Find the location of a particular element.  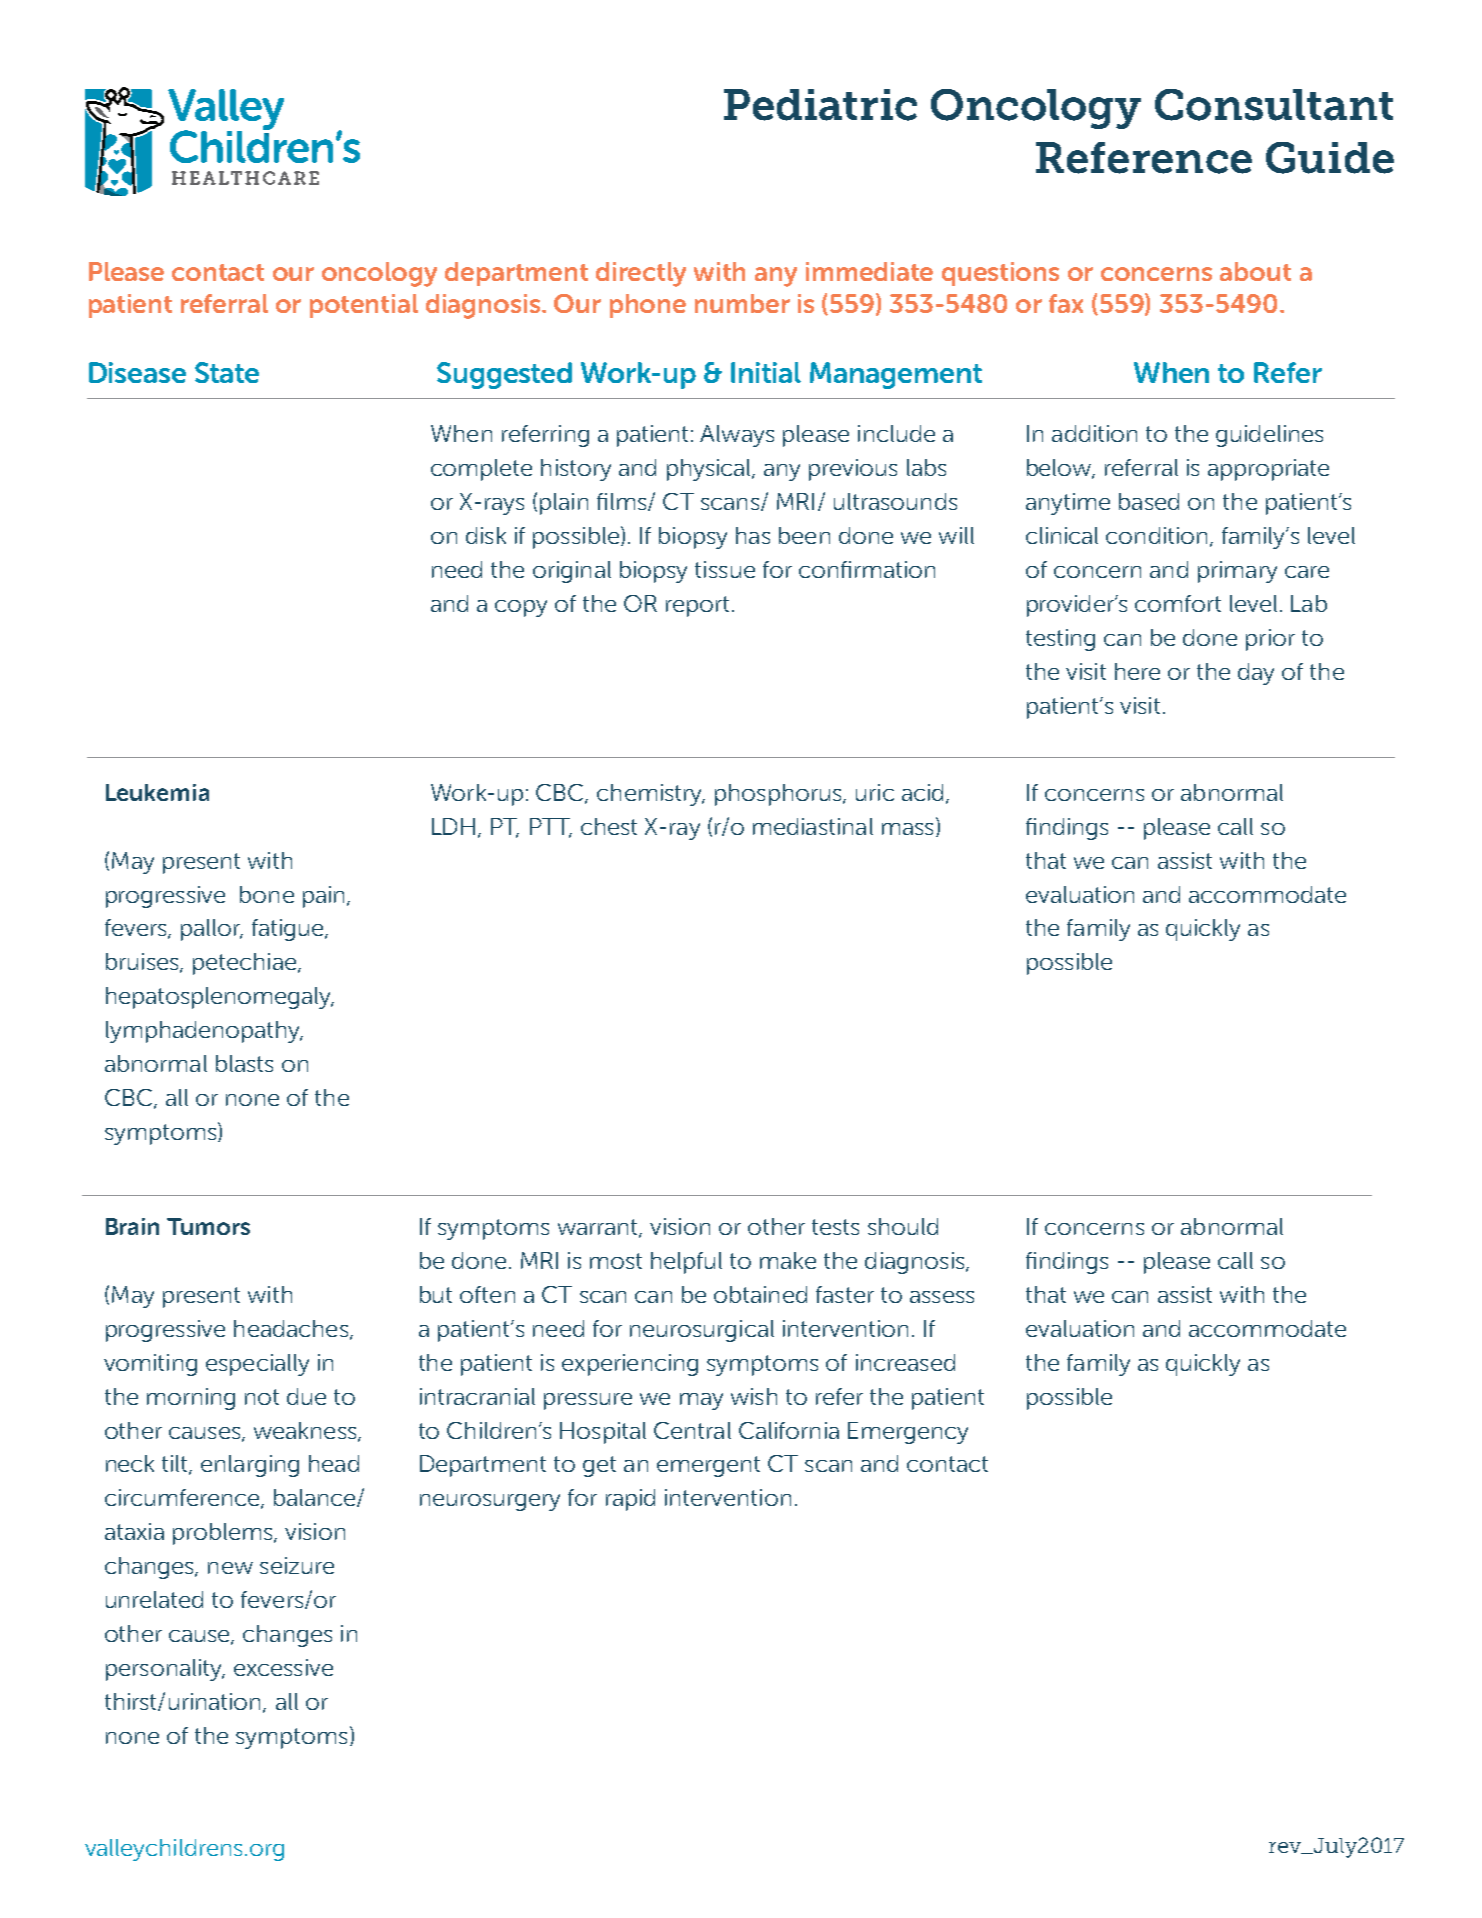

chest is located at coordinates (609, 826).
